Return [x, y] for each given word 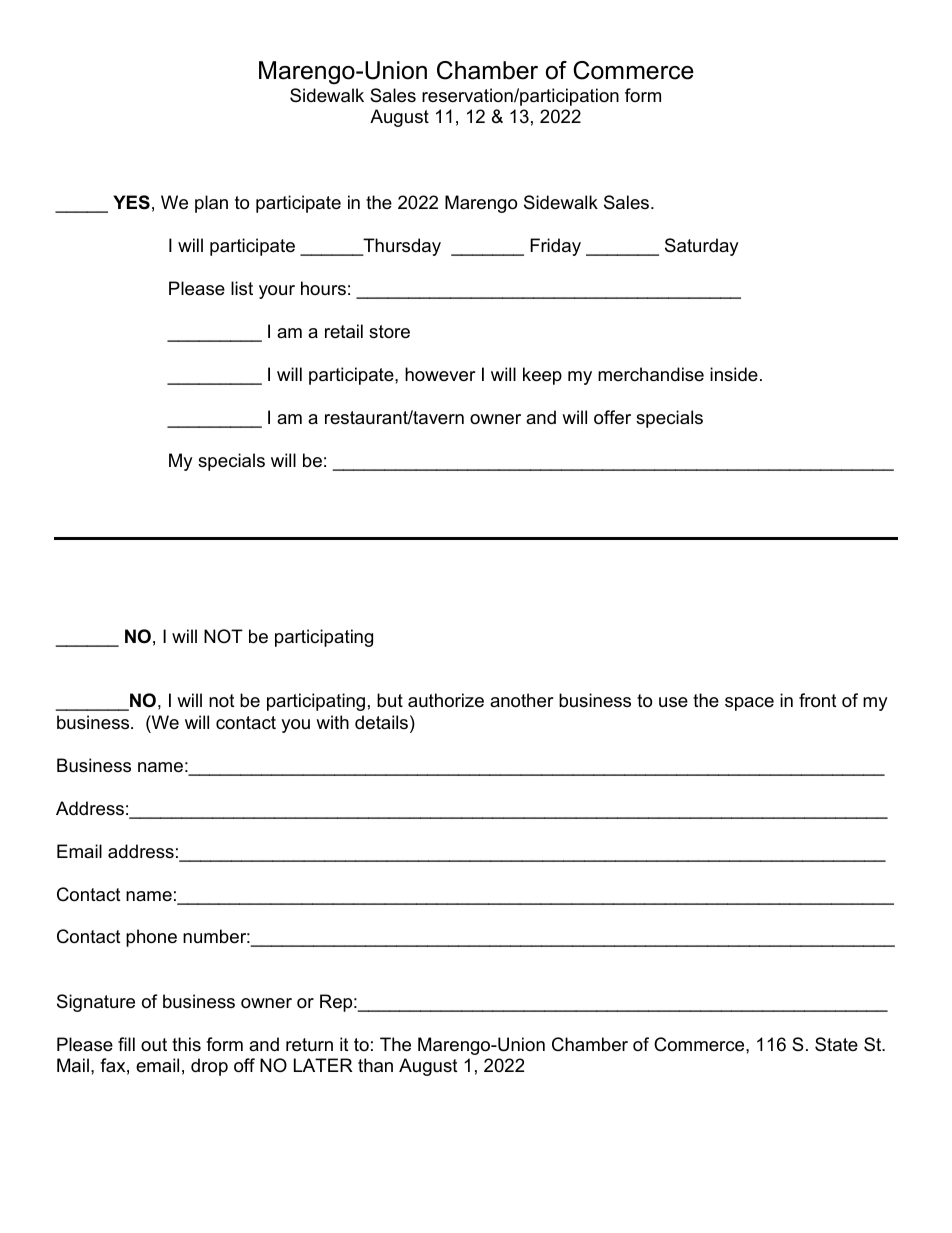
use [673, 702]
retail [344, 331]
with [332, 722]
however [440, 374]
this [186, 1044]
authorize [446, 700]
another [522, 700]
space [749, 704]
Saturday [702, 247]
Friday [555, 247]
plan [211, 204]
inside [734, 374]
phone [151, 938]
